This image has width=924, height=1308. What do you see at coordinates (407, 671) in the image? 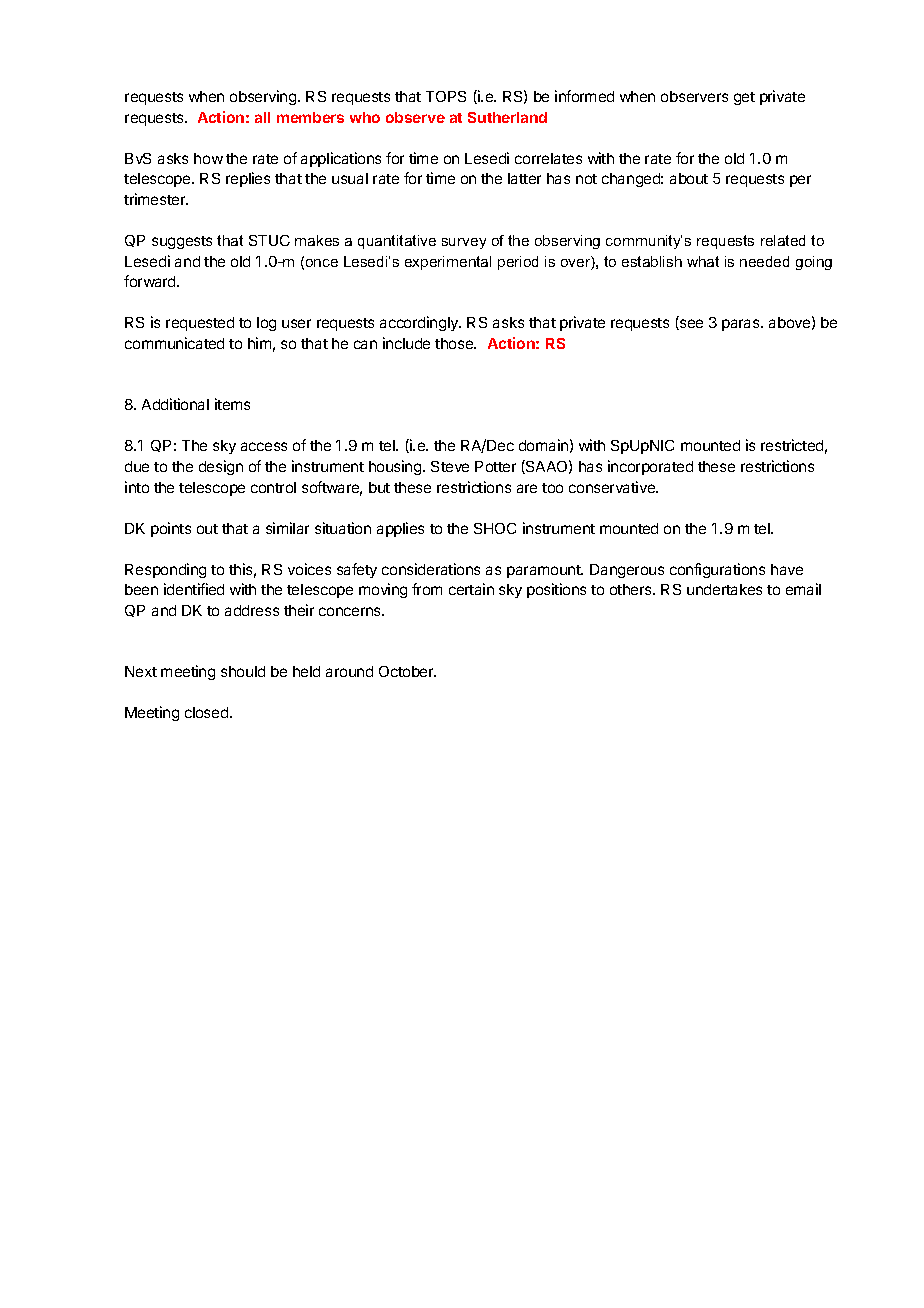
I see `October` at bounding box center [407, 671].
